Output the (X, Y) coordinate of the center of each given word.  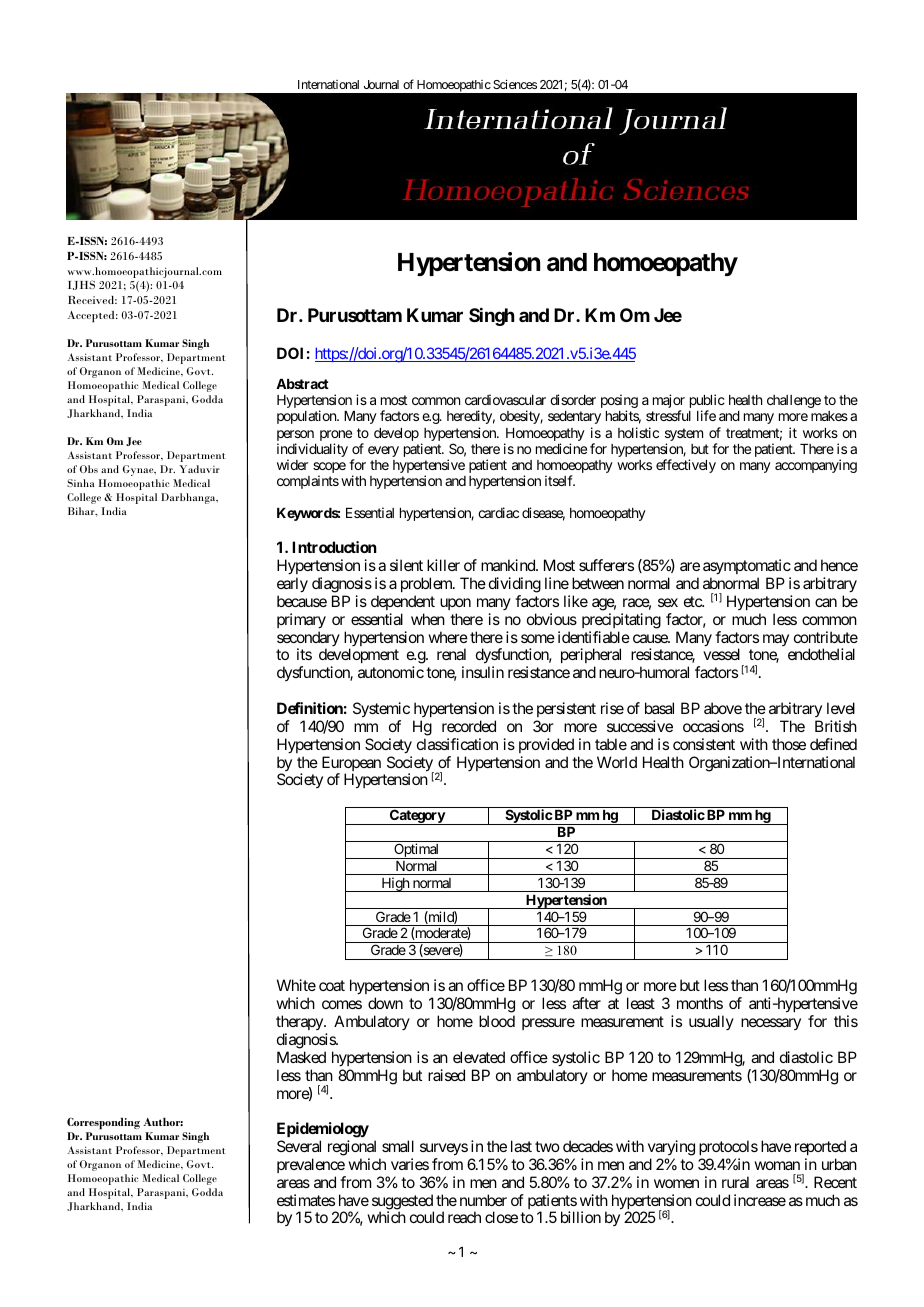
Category (416, 817)
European (351, 765)
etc (693, 601)
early (292, 585)
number (483, 1200)
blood (497, 1021)
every (383, 451)
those (789, 744)
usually (711, 1022)
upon (455, 604)
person (295, 435)
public (707, 402)
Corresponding (103, 1123)
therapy (300, 1022)
